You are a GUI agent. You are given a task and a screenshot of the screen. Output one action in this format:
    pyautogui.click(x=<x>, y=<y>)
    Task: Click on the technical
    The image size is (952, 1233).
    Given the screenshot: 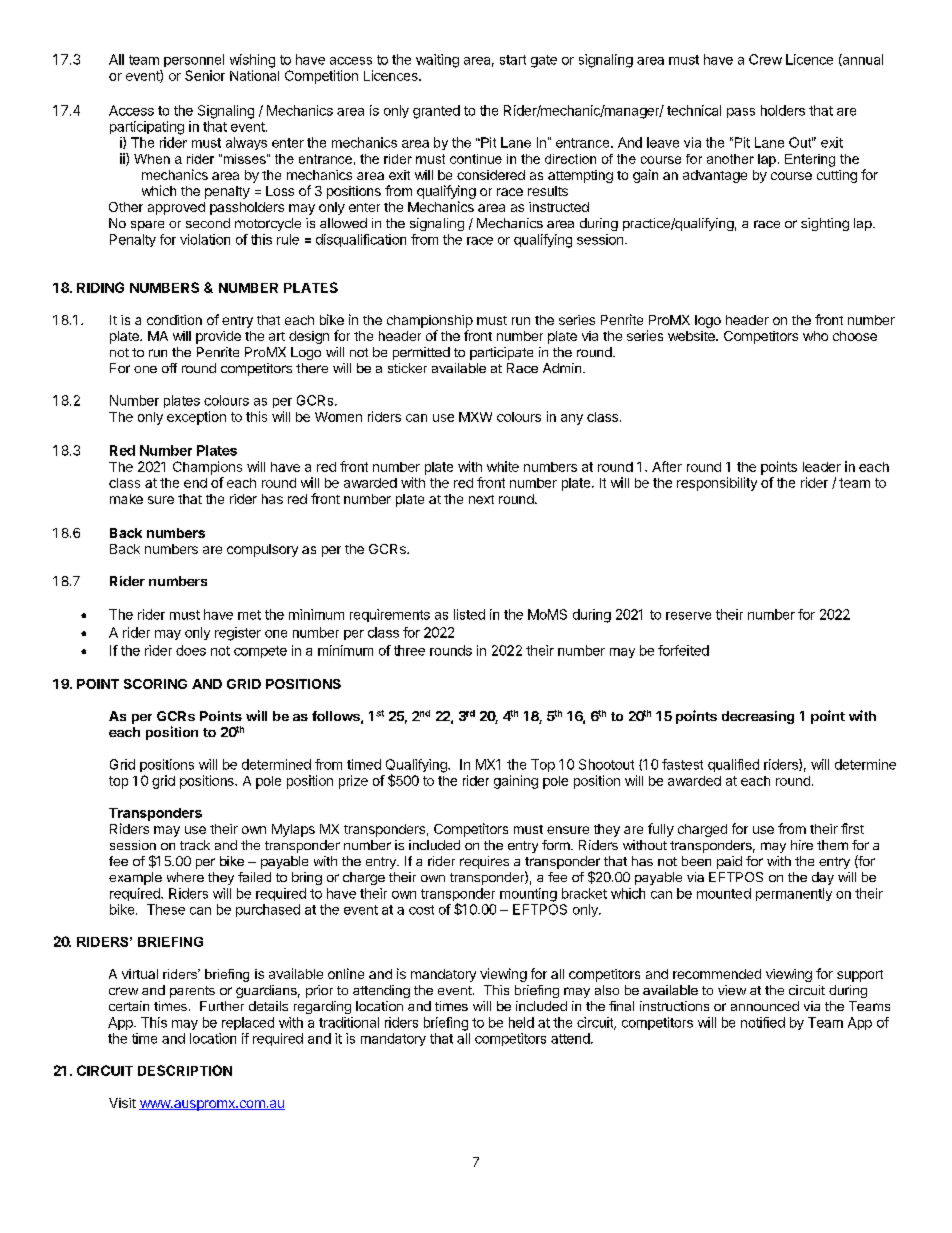 What is the action you would take?
    pyautogui.click(x=694, y=110)
